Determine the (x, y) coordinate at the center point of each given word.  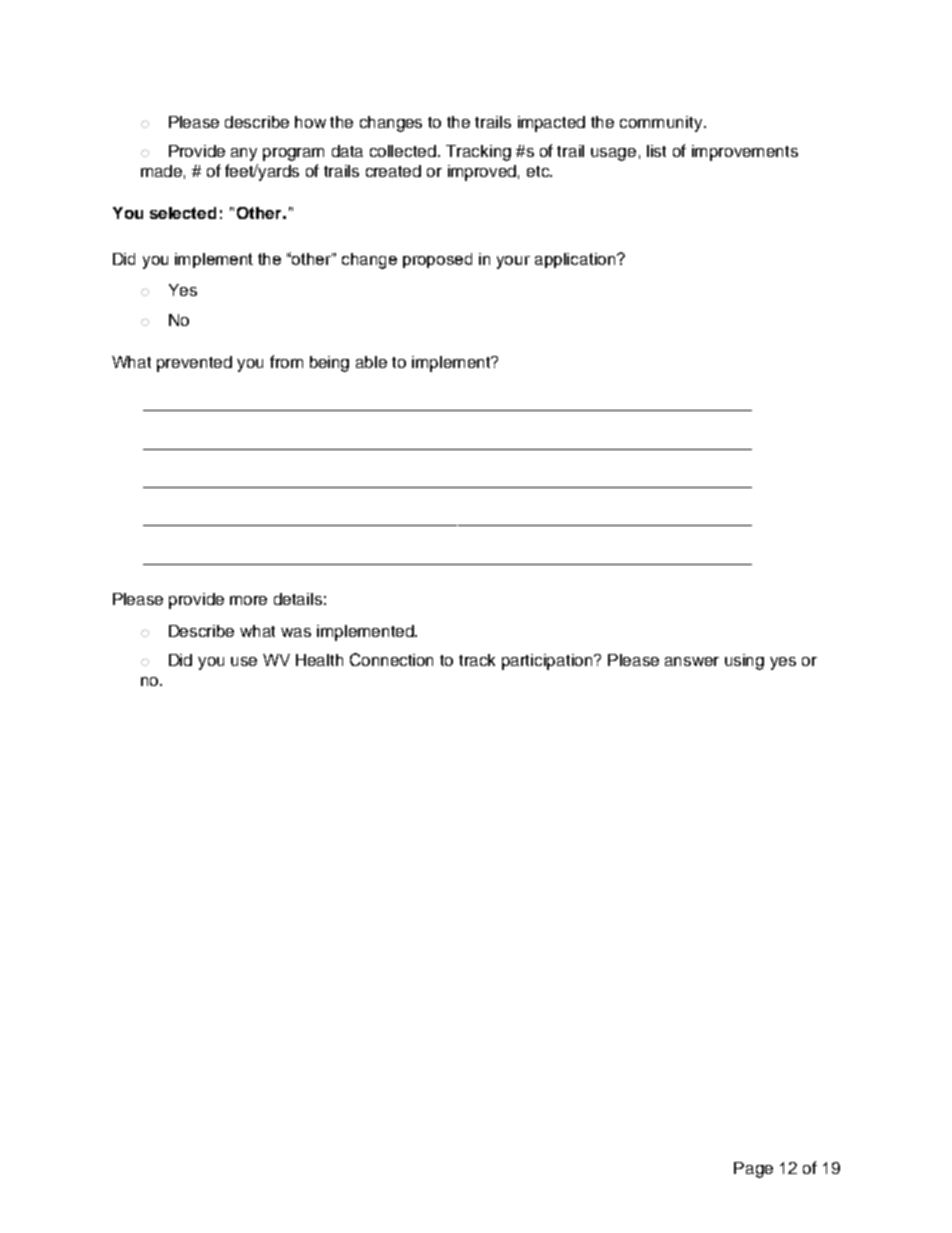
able (371, 362)
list (656, 151)
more (248, 600)
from (286, 361)
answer (692, 661)
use (244, 661)
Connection (391, 659)
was (296, 632)
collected (404, 151)
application (576, 260)
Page (753, 1170)
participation (548, 662)
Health (319, 660)
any (244, 154)
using (744, 662)
